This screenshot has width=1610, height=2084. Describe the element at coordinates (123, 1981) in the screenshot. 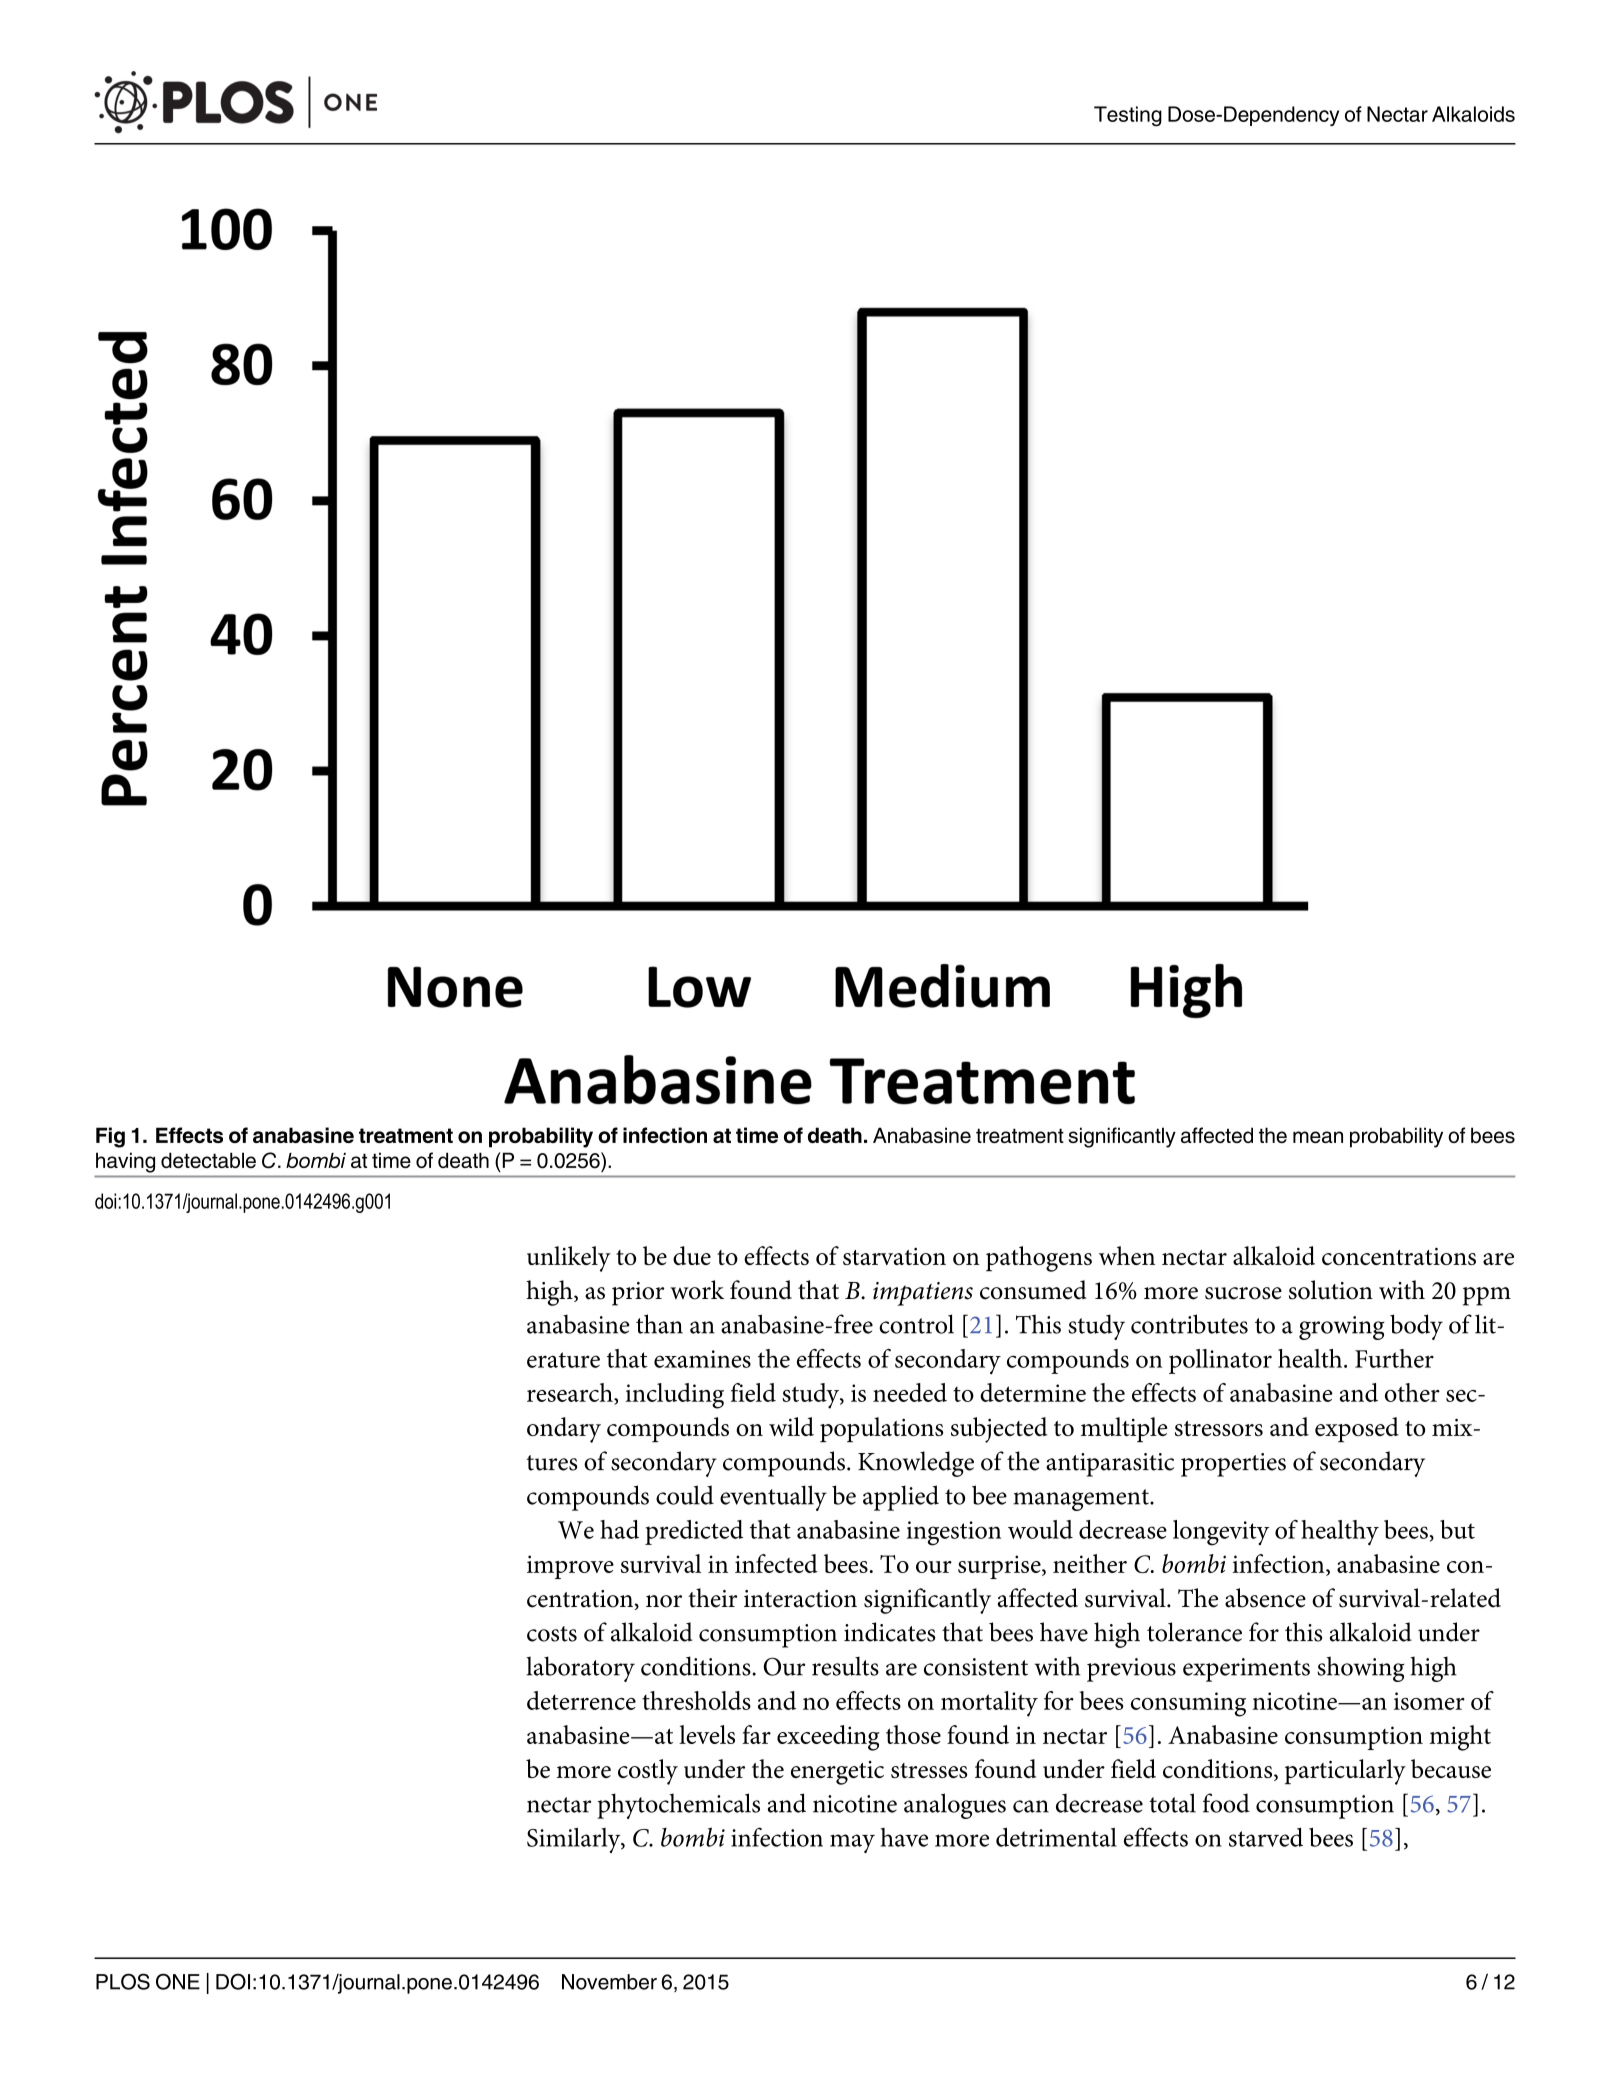

I see `PLOS` at that location.
